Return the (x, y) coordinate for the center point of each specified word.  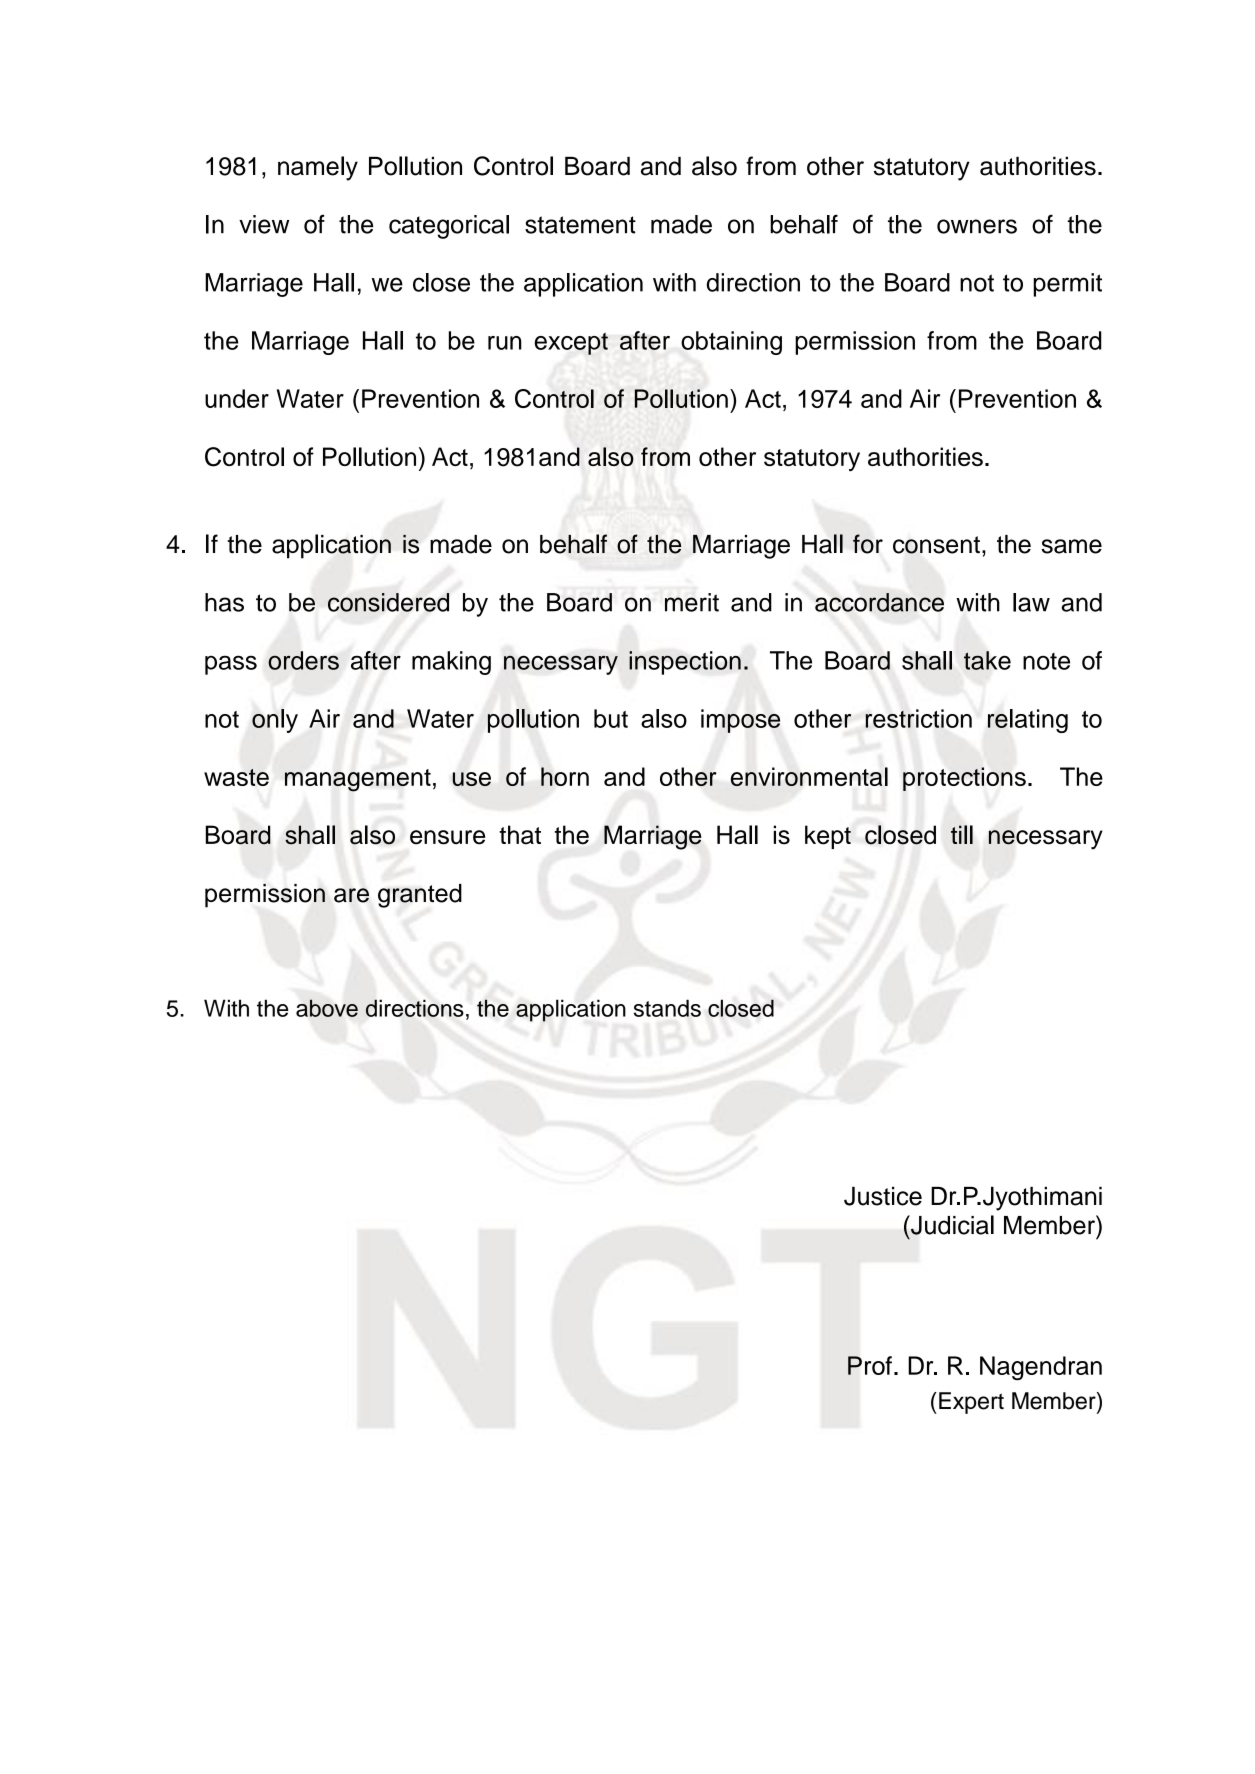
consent (936, 545)
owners (977, 226)
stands (667, 1008)
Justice (883, 1196)
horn (565, 776)
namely (318, 168)
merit (692, 602)
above (327, 1008)
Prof (870, 1365)
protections (964, 779)
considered (388, 602)
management (358, 780)
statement (580, 225)
